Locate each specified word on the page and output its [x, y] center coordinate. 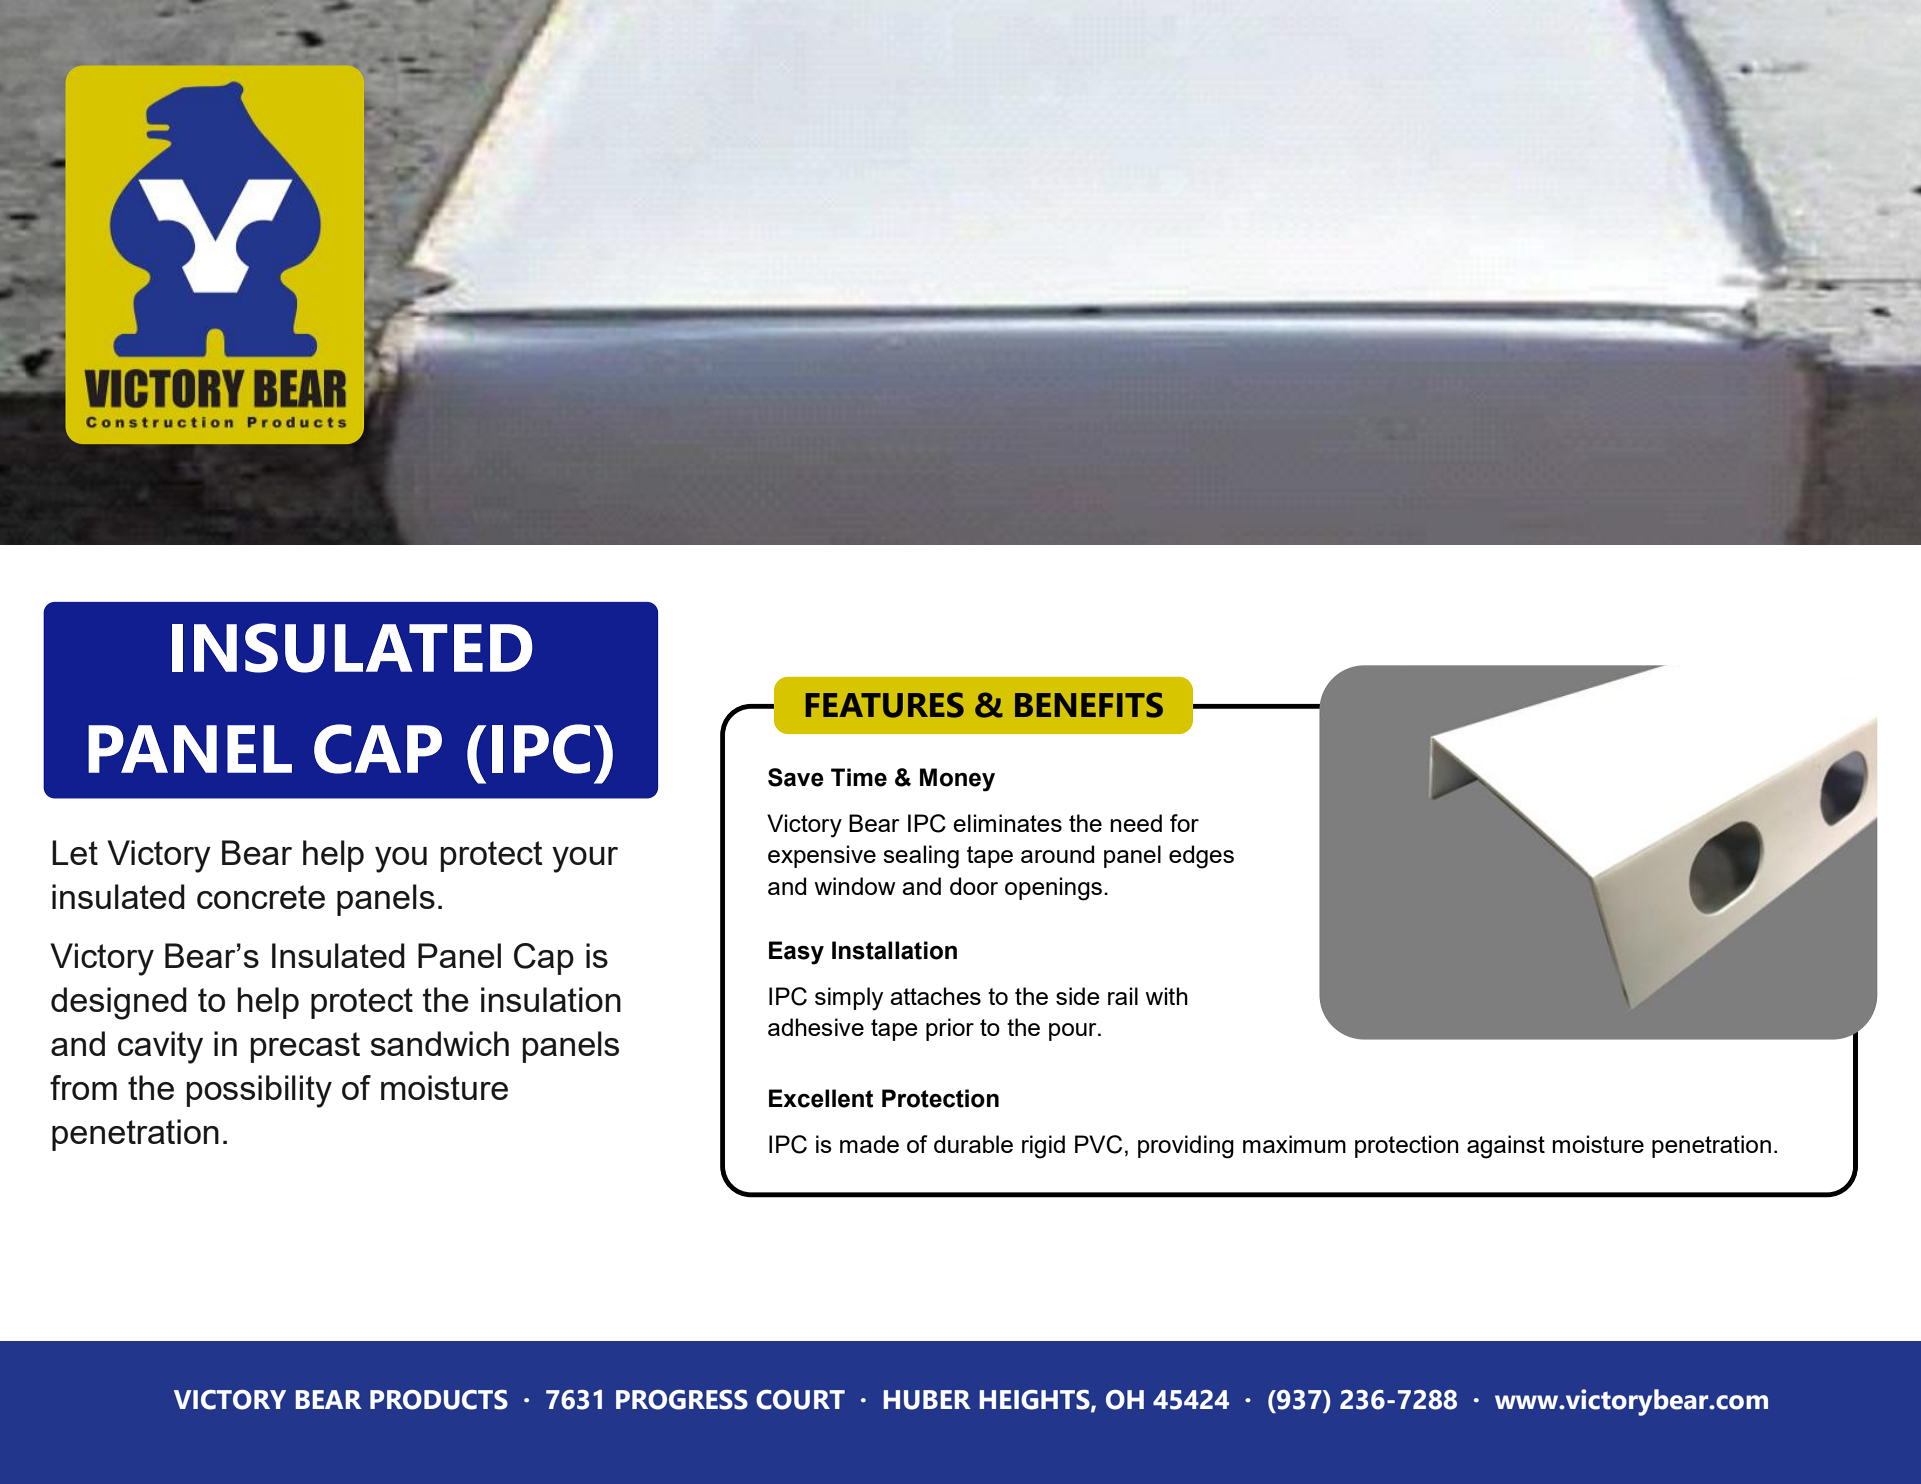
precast [305, 1047]
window [855, 886]
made [869, 1144]
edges [1201, 857]
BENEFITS [1089, 705]
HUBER [927, 1400]
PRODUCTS [439, 1400]
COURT [800, 1400]
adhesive [816, 1027]
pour [1074, 1032]
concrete [261, 897]
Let [75, 852]
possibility [259, 1091]
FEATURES [885, 705]
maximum [1294, 1144]
